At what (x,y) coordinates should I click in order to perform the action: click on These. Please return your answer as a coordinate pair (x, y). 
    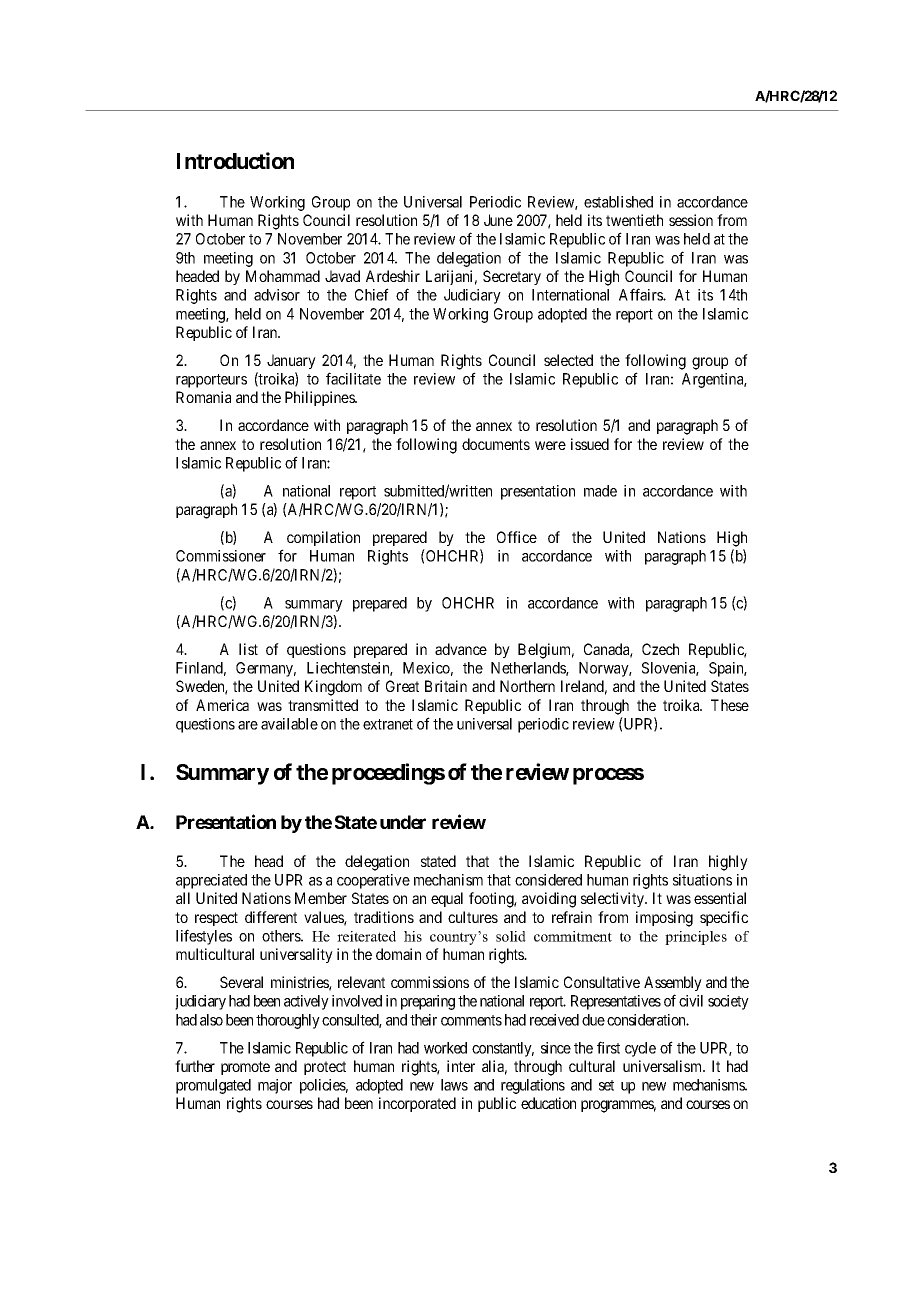
    Looking at the image, I should click on (730, 705).
